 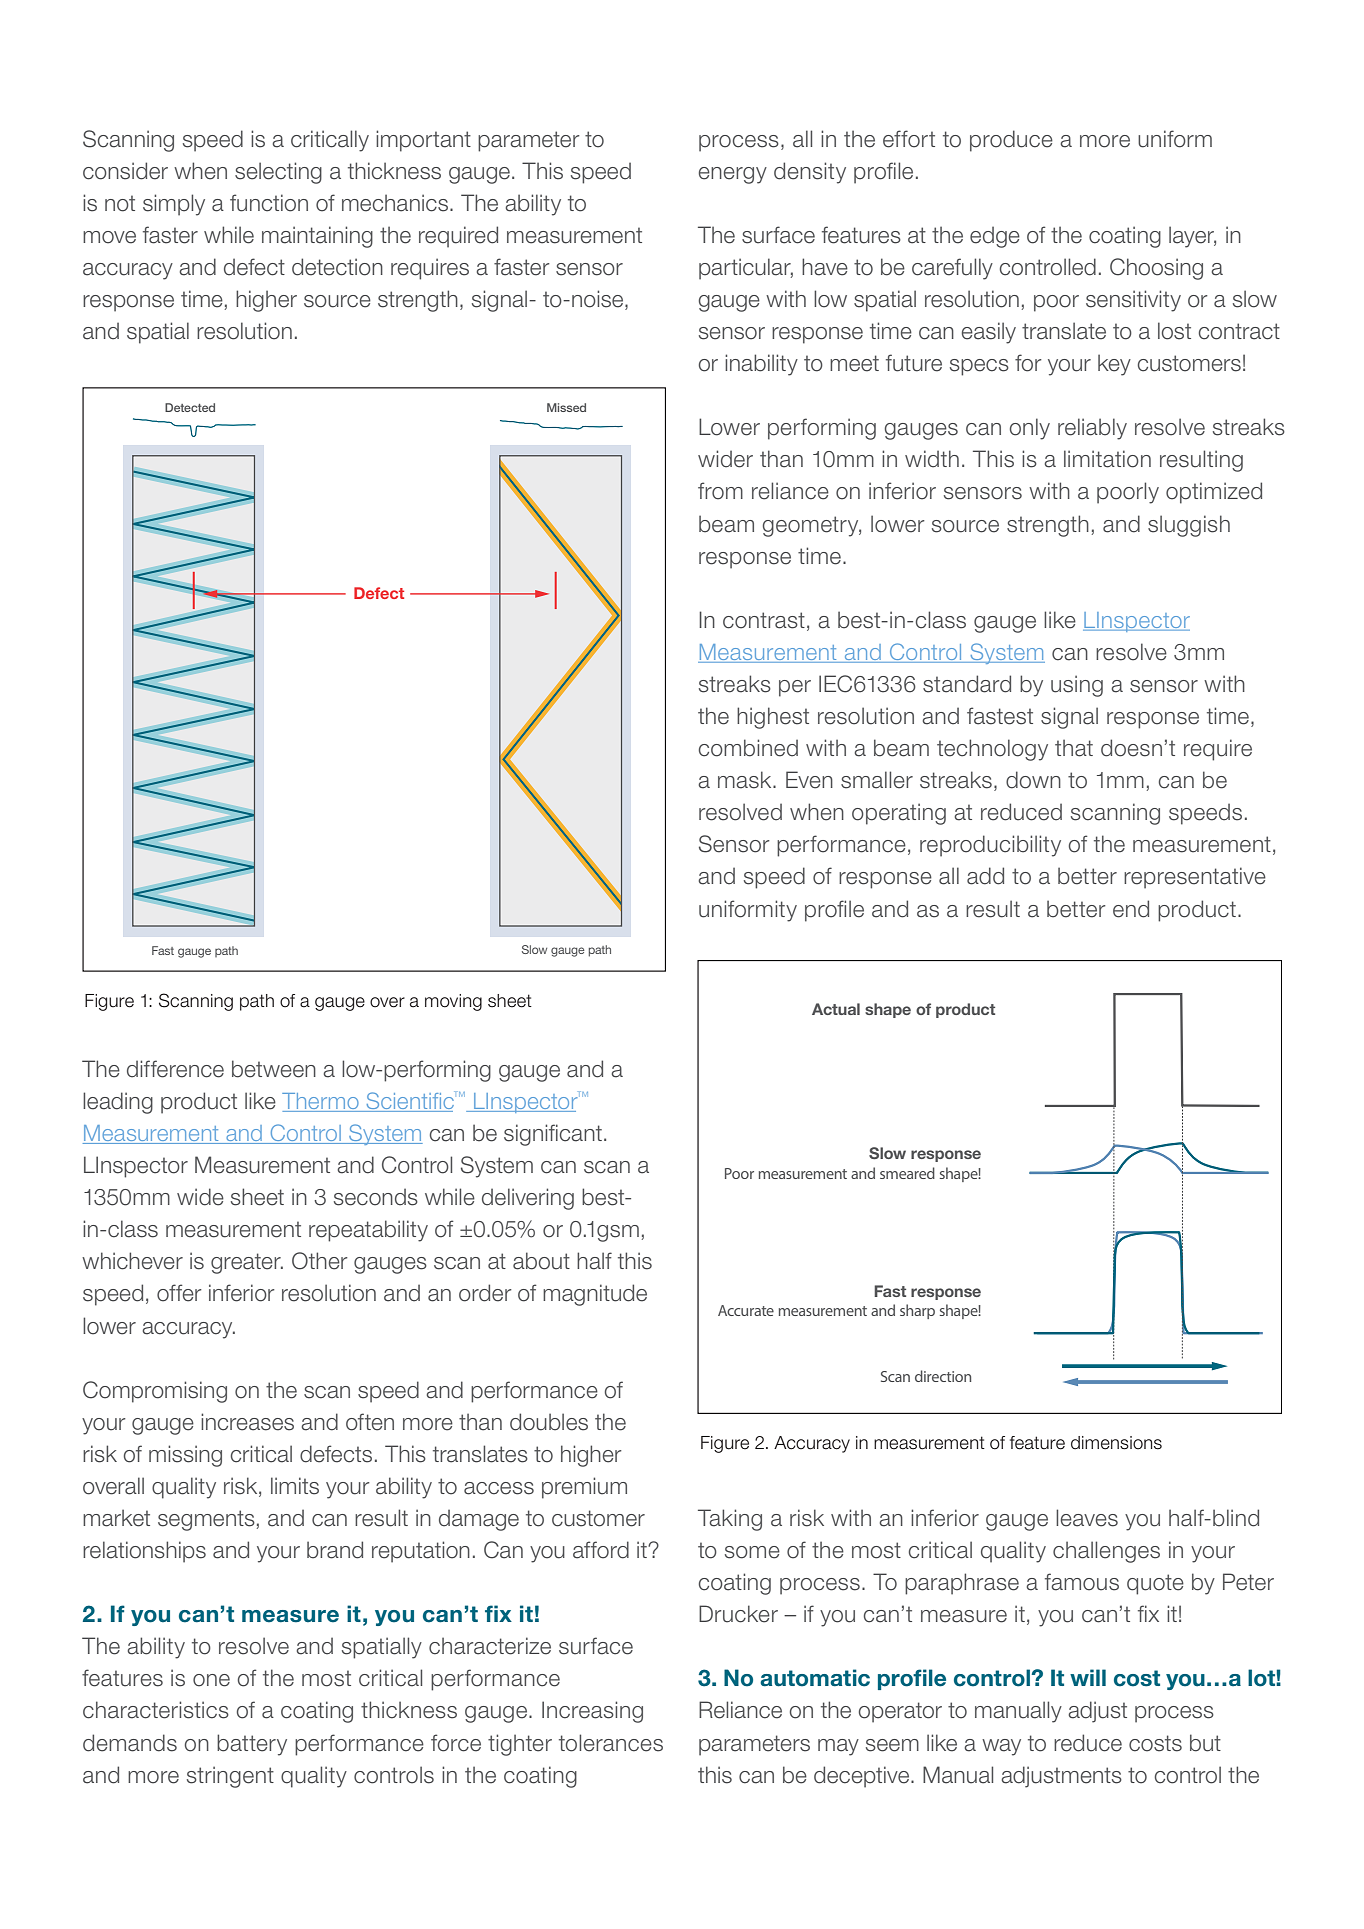 What do you see at coordinates (252, 1745) in the screenshot?
I see `battery` at bounding box center [252, 1745].
